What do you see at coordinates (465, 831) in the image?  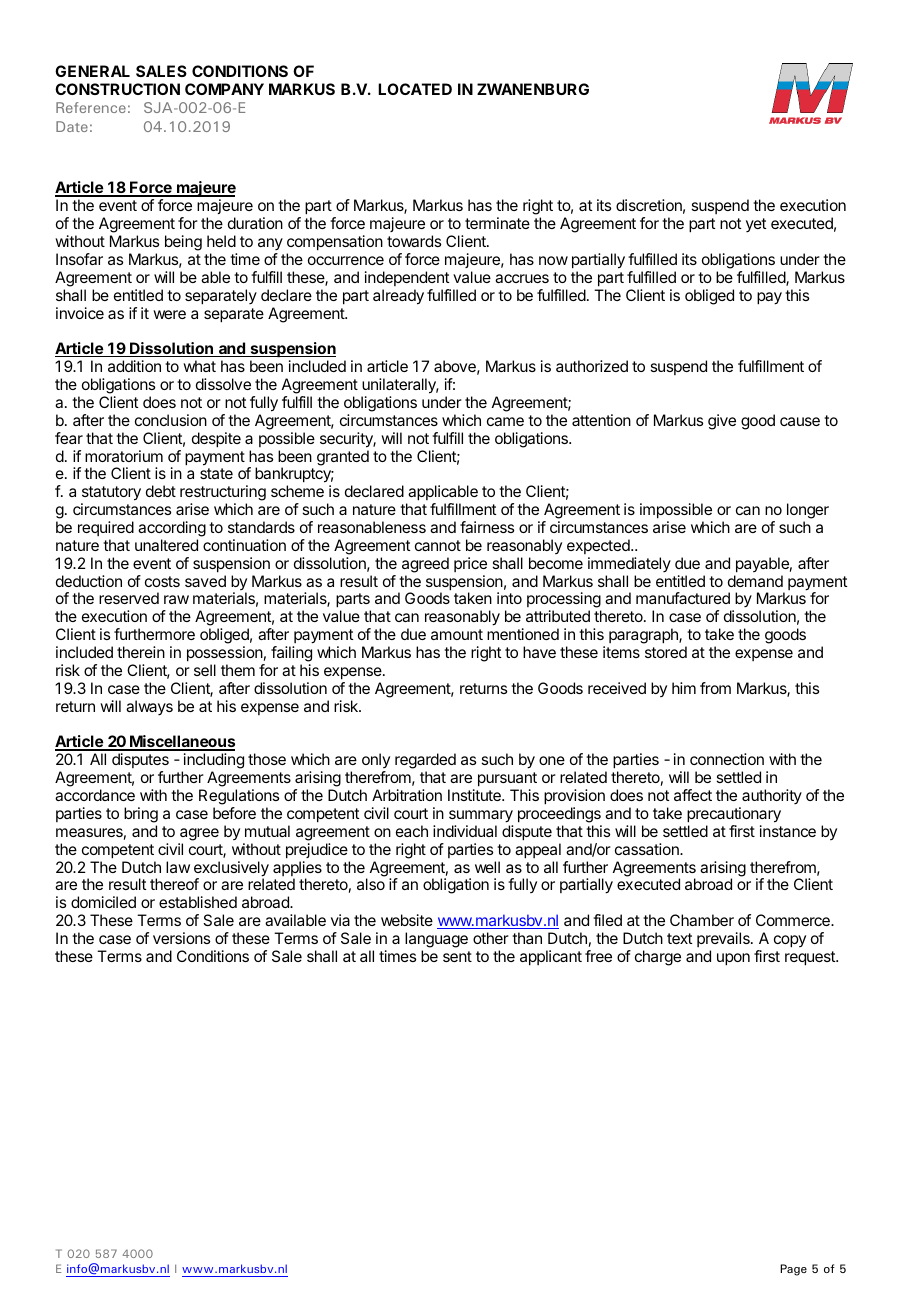 I see `individual` at bounding box center [465, 831].
